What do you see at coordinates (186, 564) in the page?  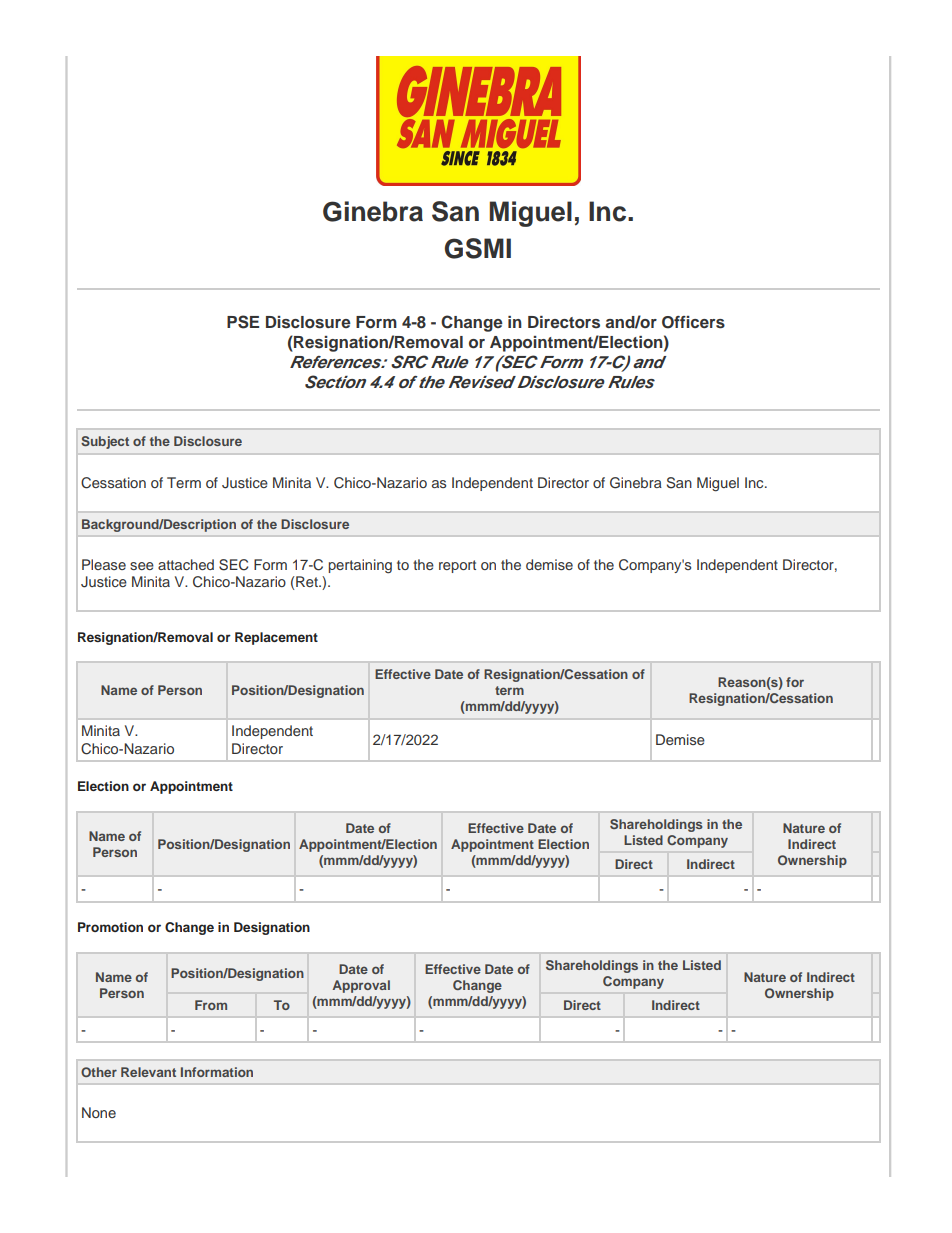 I see `attached` at bounding box center [186, 564].
